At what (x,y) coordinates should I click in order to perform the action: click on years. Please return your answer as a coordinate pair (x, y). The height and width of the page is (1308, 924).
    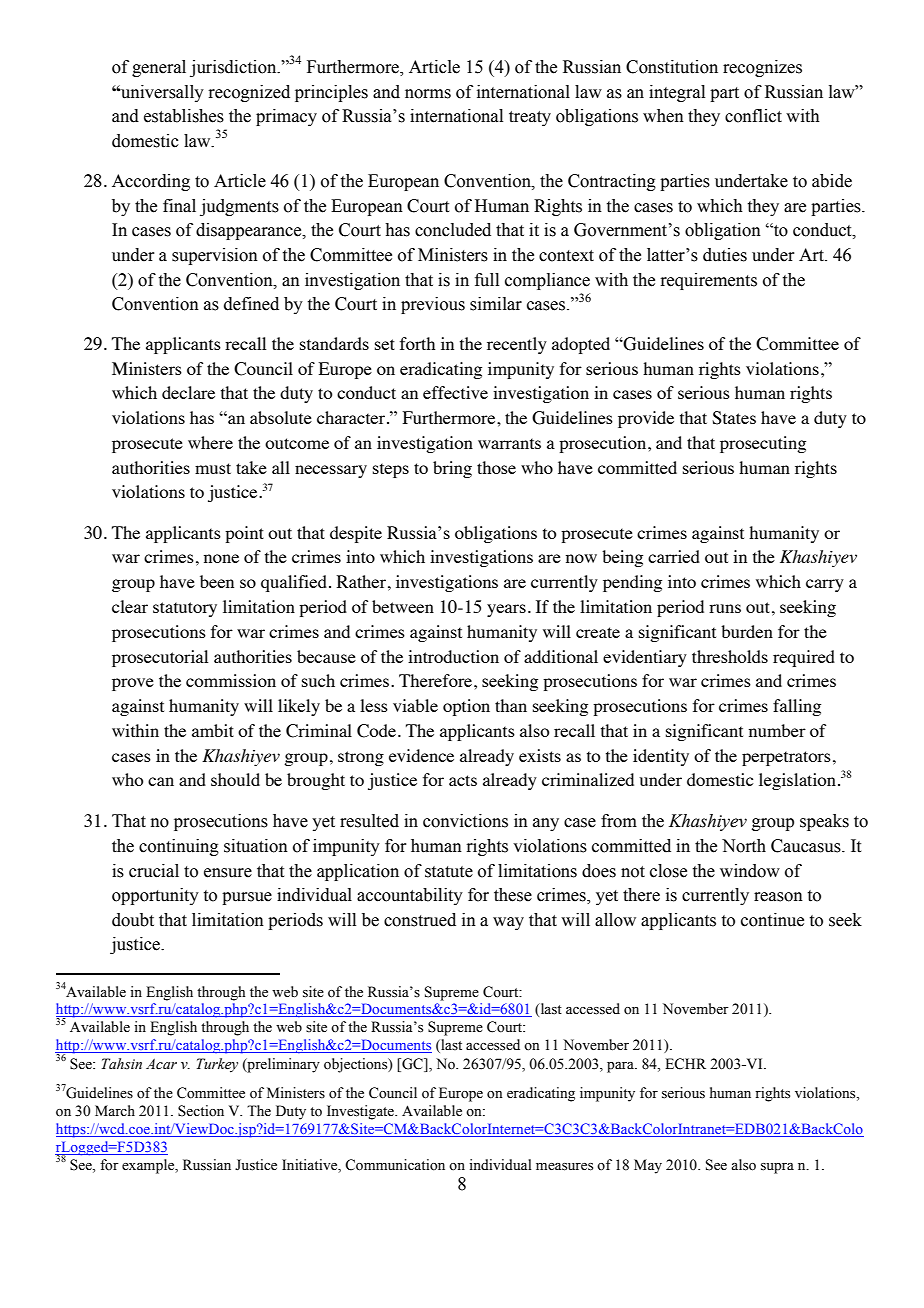
    Looking at the image, I should click on (506, 610).
